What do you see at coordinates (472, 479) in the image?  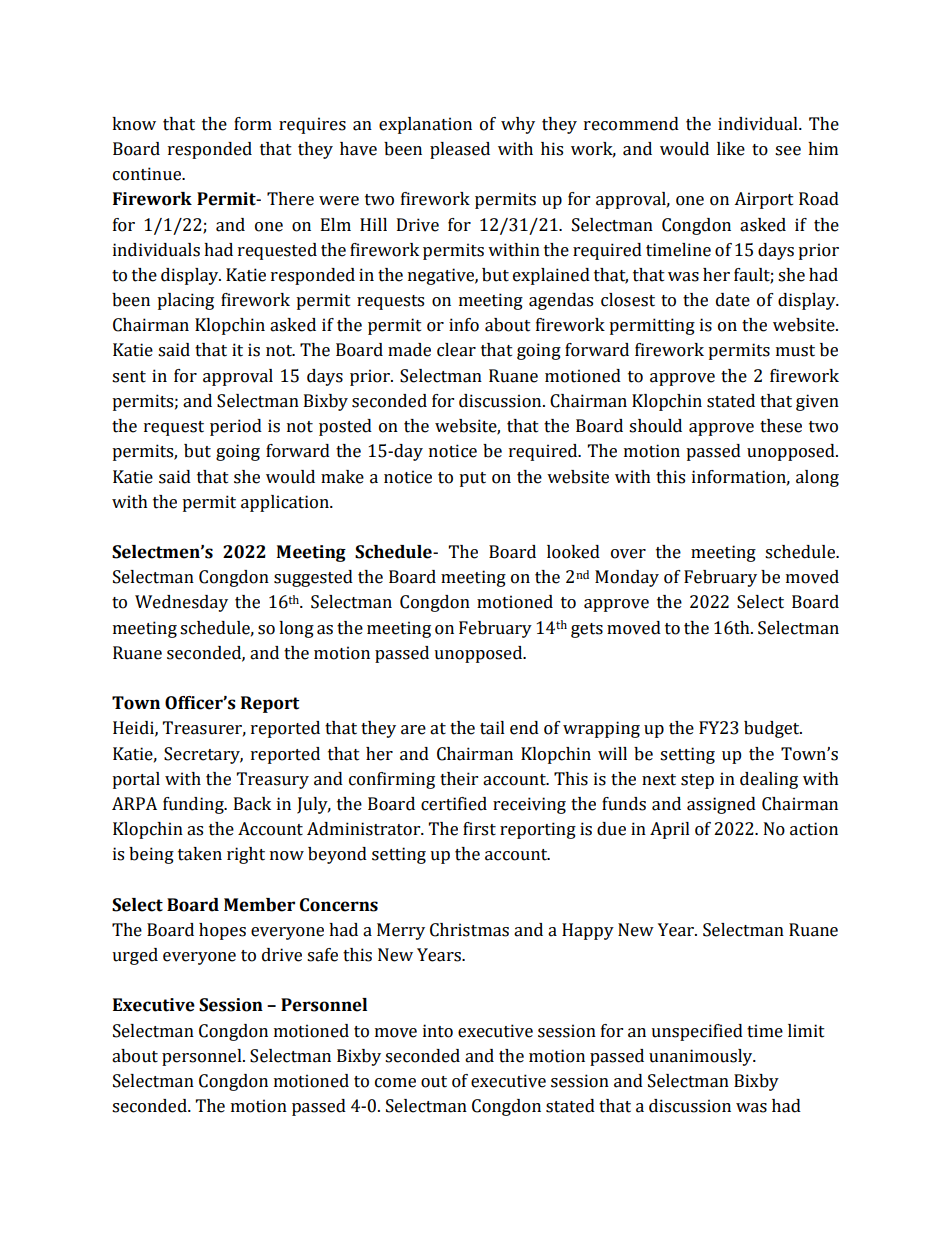 I see `put` at bounding box center [472, 479].
